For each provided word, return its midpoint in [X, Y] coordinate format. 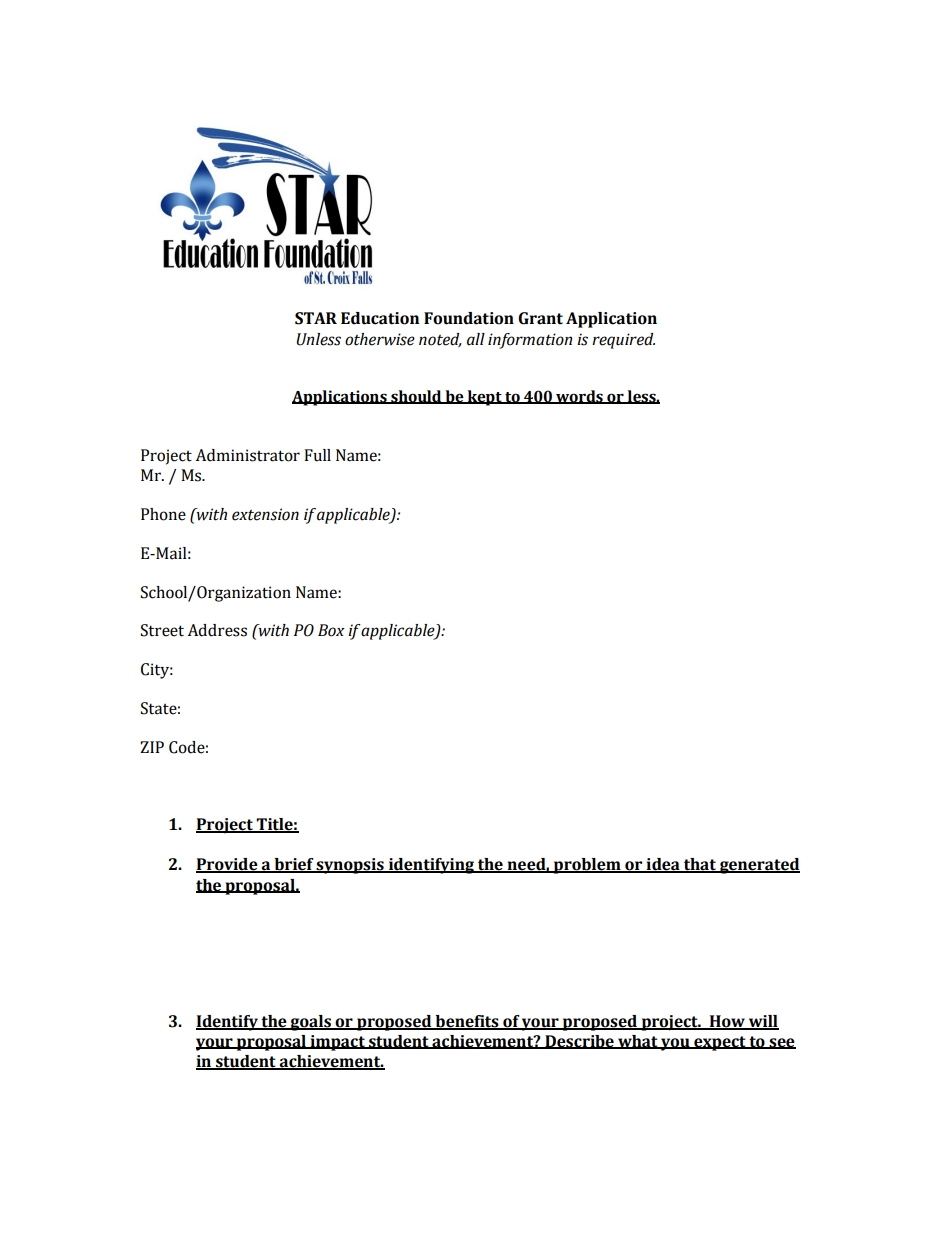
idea [663, 865]
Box [331, 630]
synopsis [350, 866]
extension [265, 514]
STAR [316, 318]
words [579, 397]
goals [310, 1023]
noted [440, 340]
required [623, 341]
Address [217, 630]
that [700, 865]
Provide [228, 865]
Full [317, 455]
